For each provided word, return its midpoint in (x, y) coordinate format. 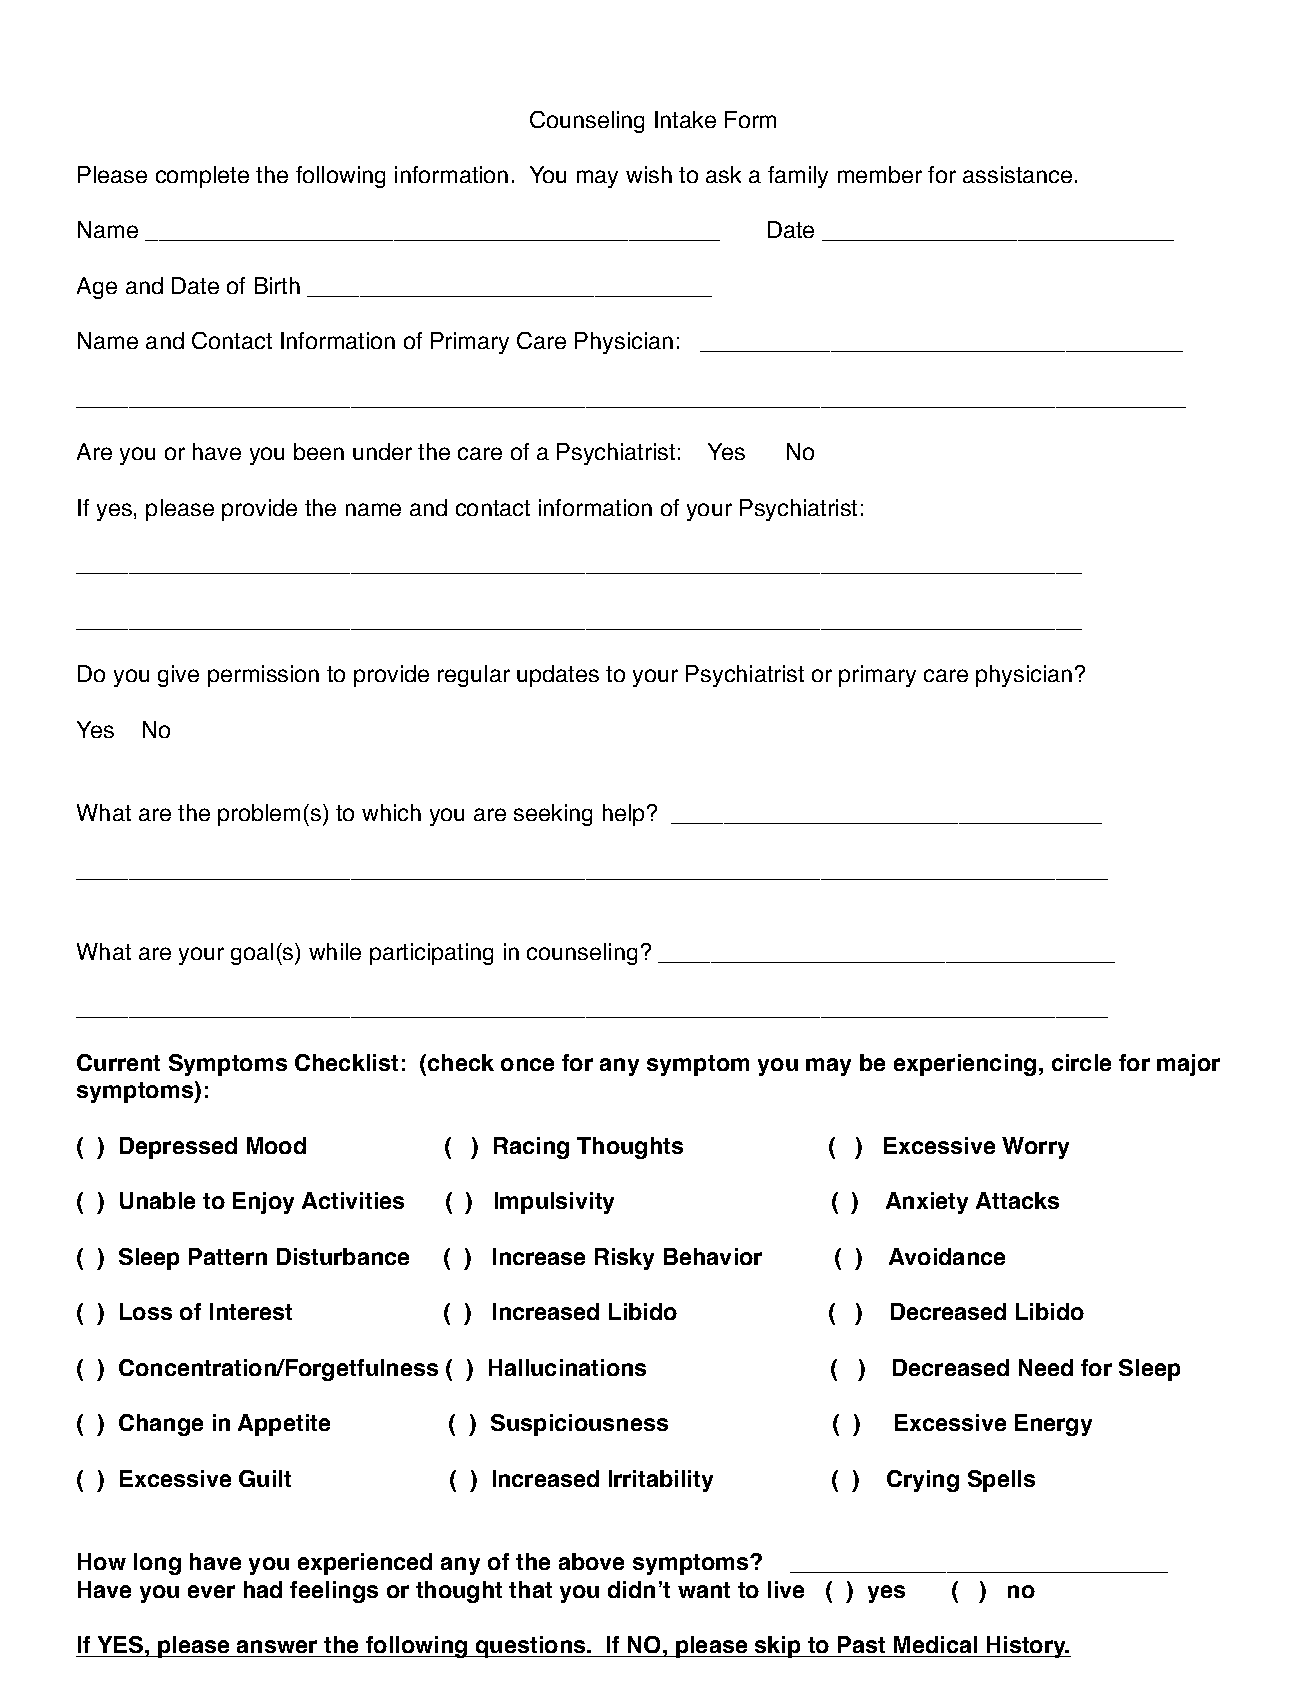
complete (202, 177)
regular (474, 676)
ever (211, 1591)
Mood (276, 1145)
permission (263, 676)
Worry (1035, 1148)
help (623, 815)
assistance (1017, 174)
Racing (531, 1148)
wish (649, 174)
